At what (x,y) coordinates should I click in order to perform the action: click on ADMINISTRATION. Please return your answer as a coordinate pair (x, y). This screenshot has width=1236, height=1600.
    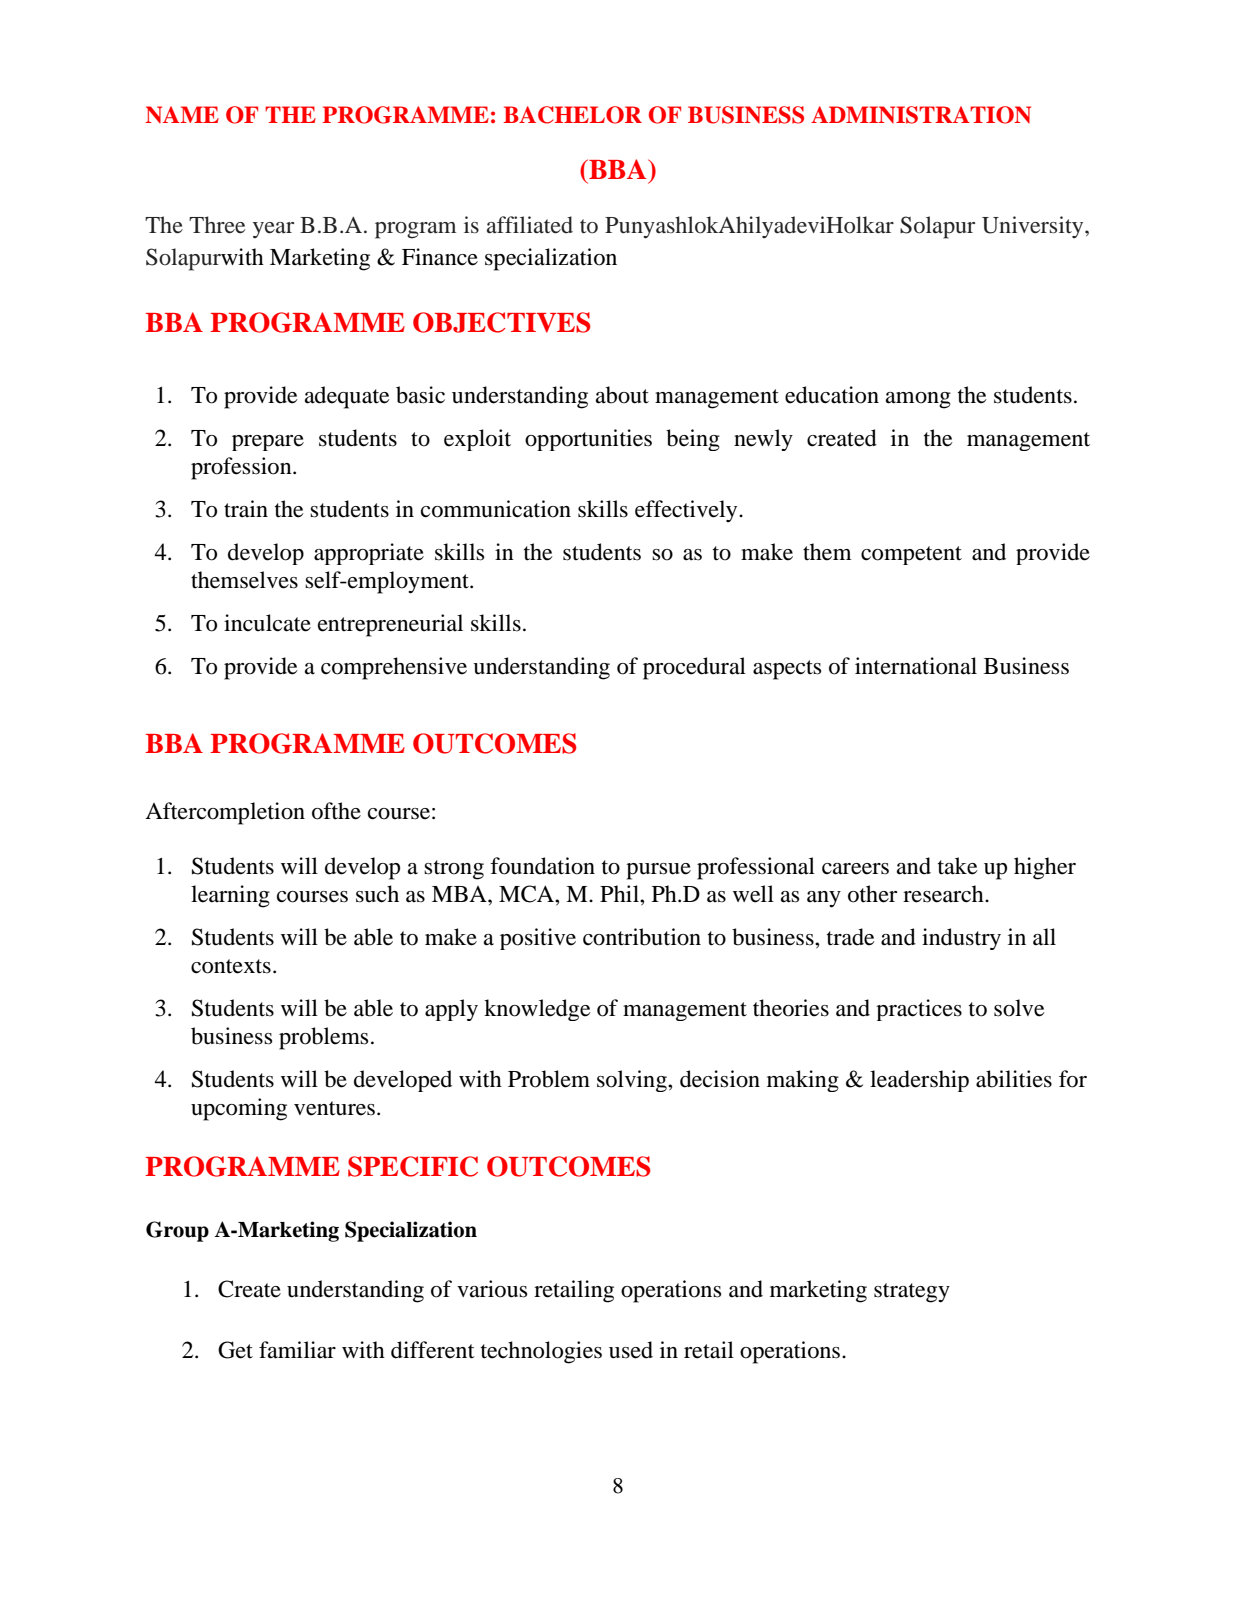
    Looking at the image, I should click on (921, 115).
